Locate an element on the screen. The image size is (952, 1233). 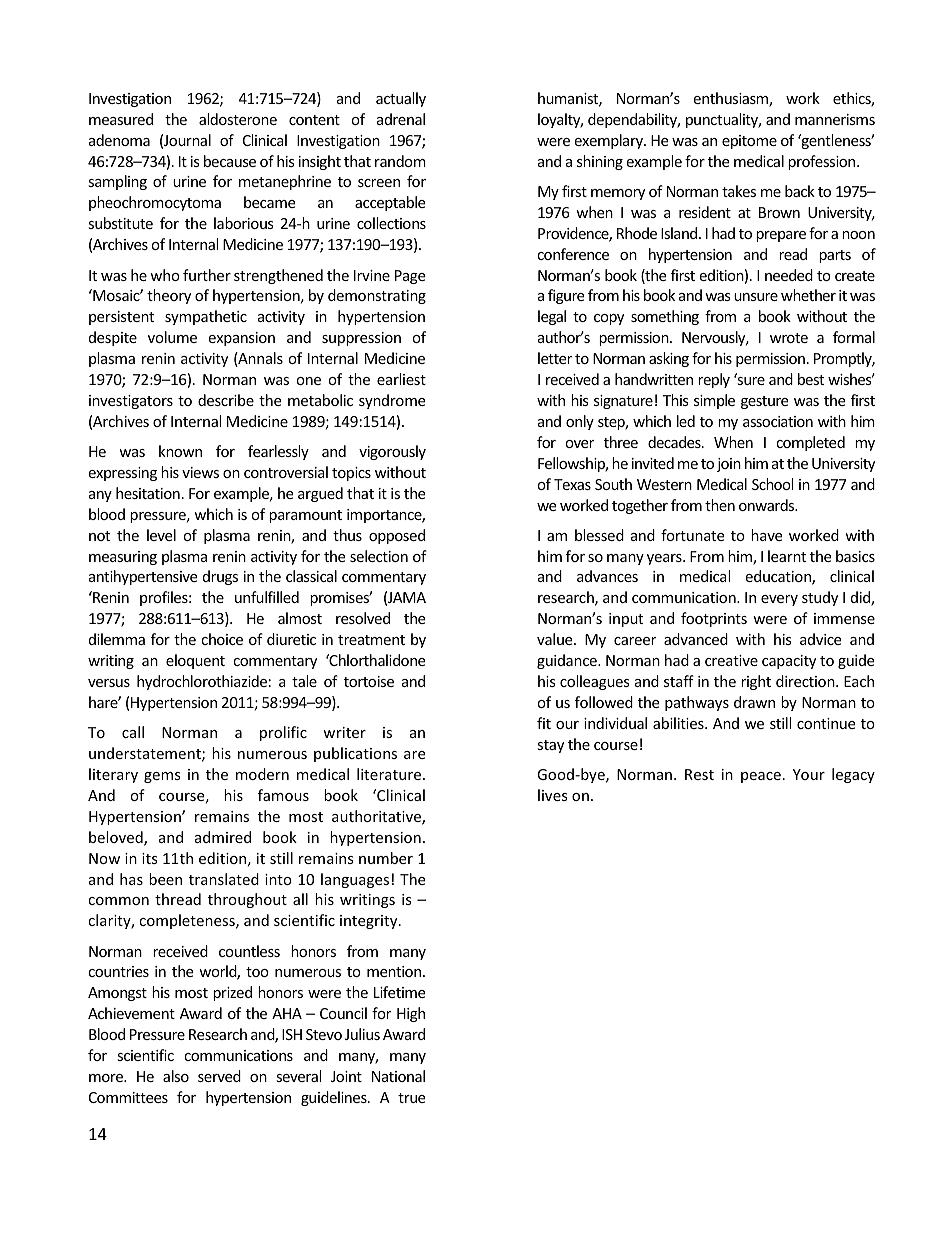
value is located at coordinates (556, 639).
